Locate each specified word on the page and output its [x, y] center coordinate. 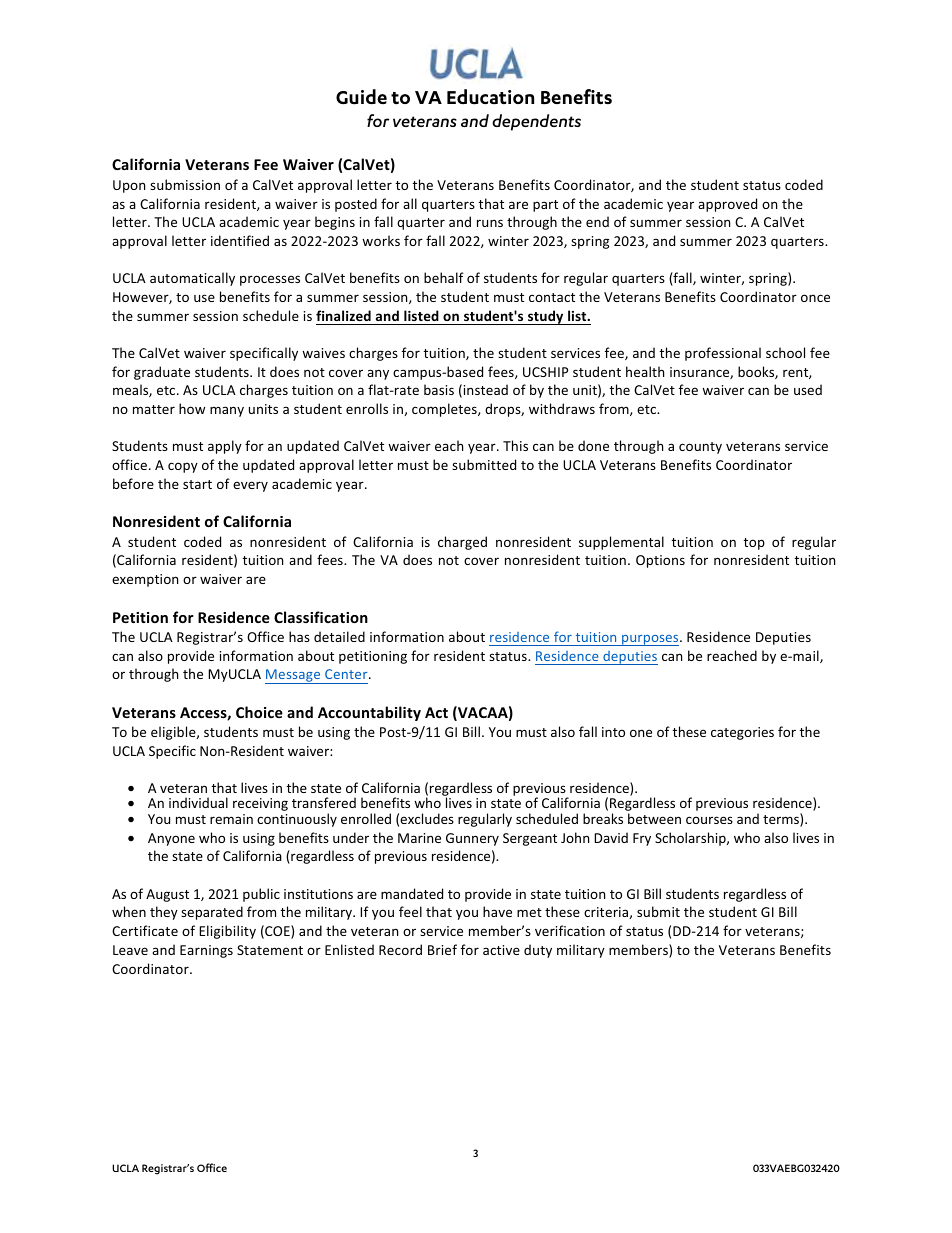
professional [723, 354]
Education [490, 97]
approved [727, 205]
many [227, 411]
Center [347, 674]
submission [185, 184]
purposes [650, 640]
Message [294, 676]
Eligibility [227, 932]
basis [439, 389]
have [497, 911]
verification [570, 930]
